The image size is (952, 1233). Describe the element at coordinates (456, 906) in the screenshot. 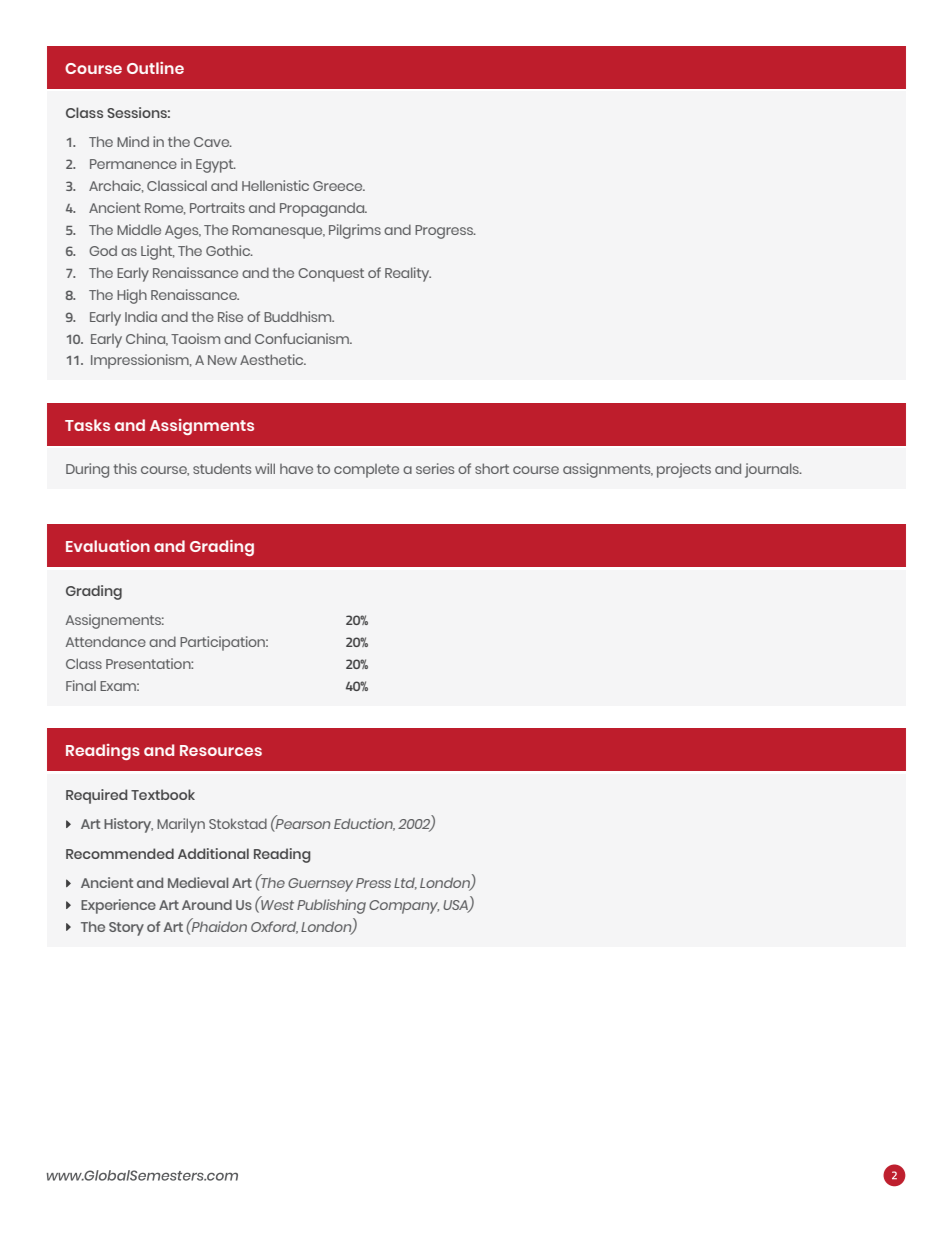

I see `USA` at that location.
